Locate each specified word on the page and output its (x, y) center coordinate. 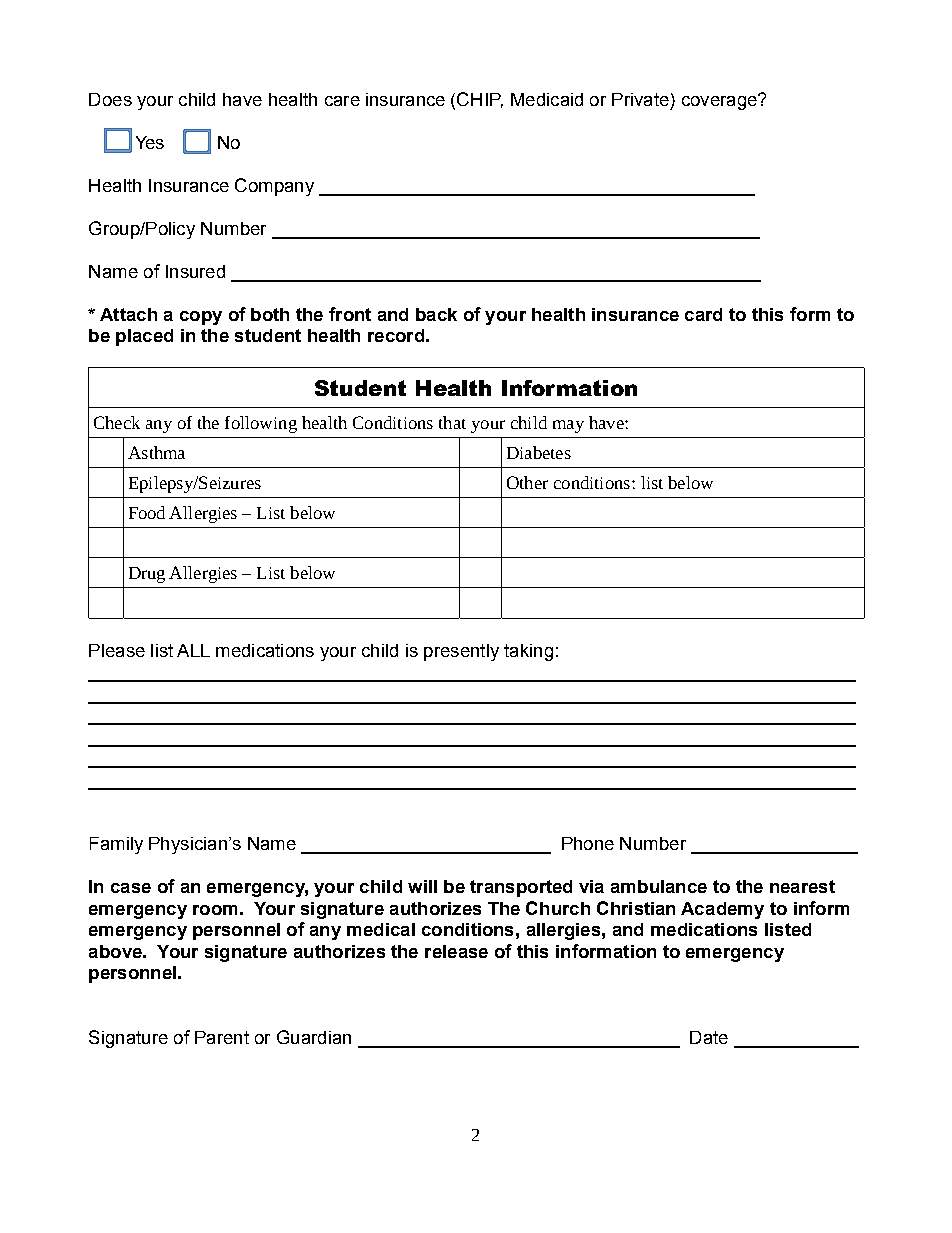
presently (461, 652)
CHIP (480, 100)
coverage (720, 102)
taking (528, 652)
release (456, 951)
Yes (150, 142)
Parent (222, 1037)
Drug (147, 575)
